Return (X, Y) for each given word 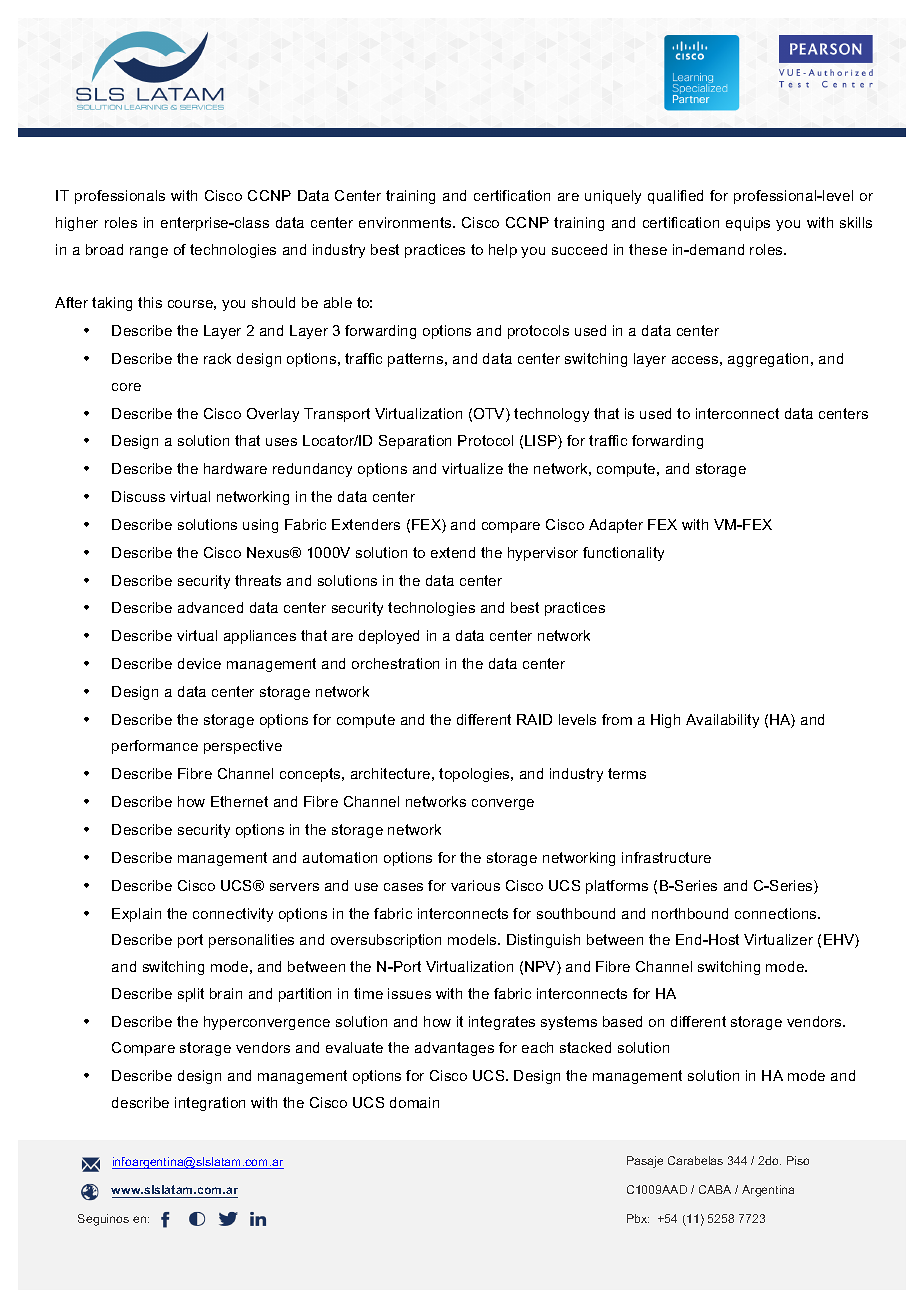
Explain (136, 915)
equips (748, 224)
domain (414, 1102)
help (503, 251)
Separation (415, 442)
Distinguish (543, 941)
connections (777, 913)
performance (155, 747)
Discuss (138, 496)
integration (210, 1104)
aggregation (768, 360)
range (149, 252)
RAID (534, 719)
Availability (722, 721)
